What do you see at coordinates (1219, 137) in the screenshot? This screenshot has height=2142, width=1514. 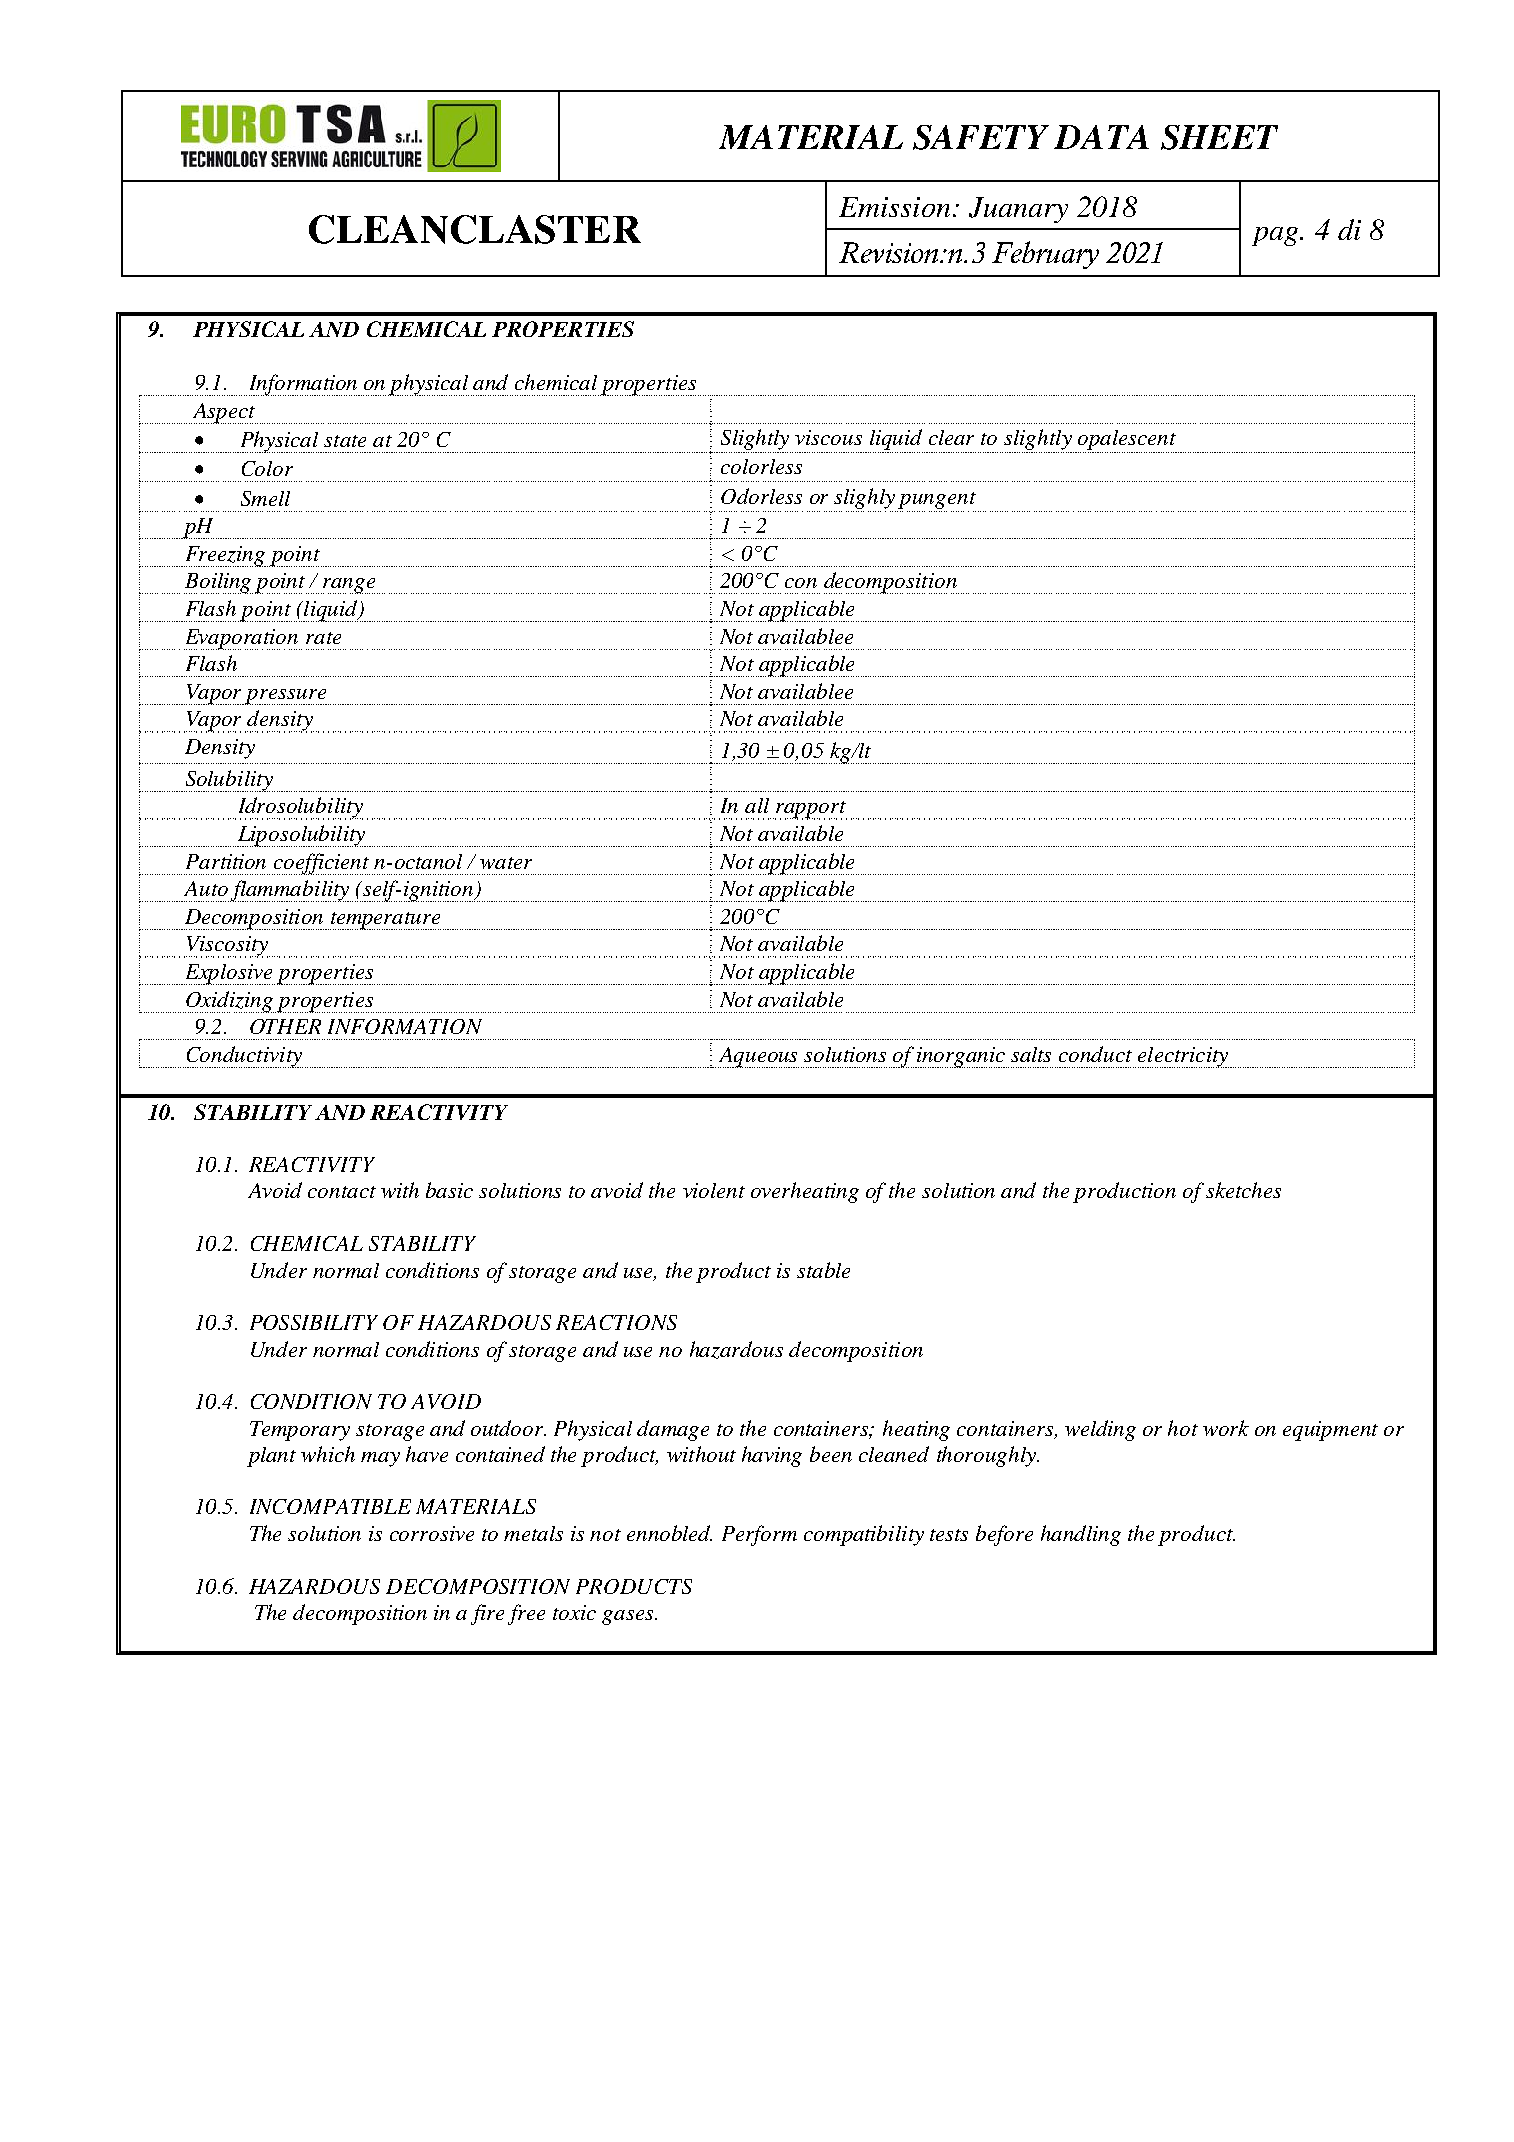 I see `SHEET` at bounding box center [1219, 137].
